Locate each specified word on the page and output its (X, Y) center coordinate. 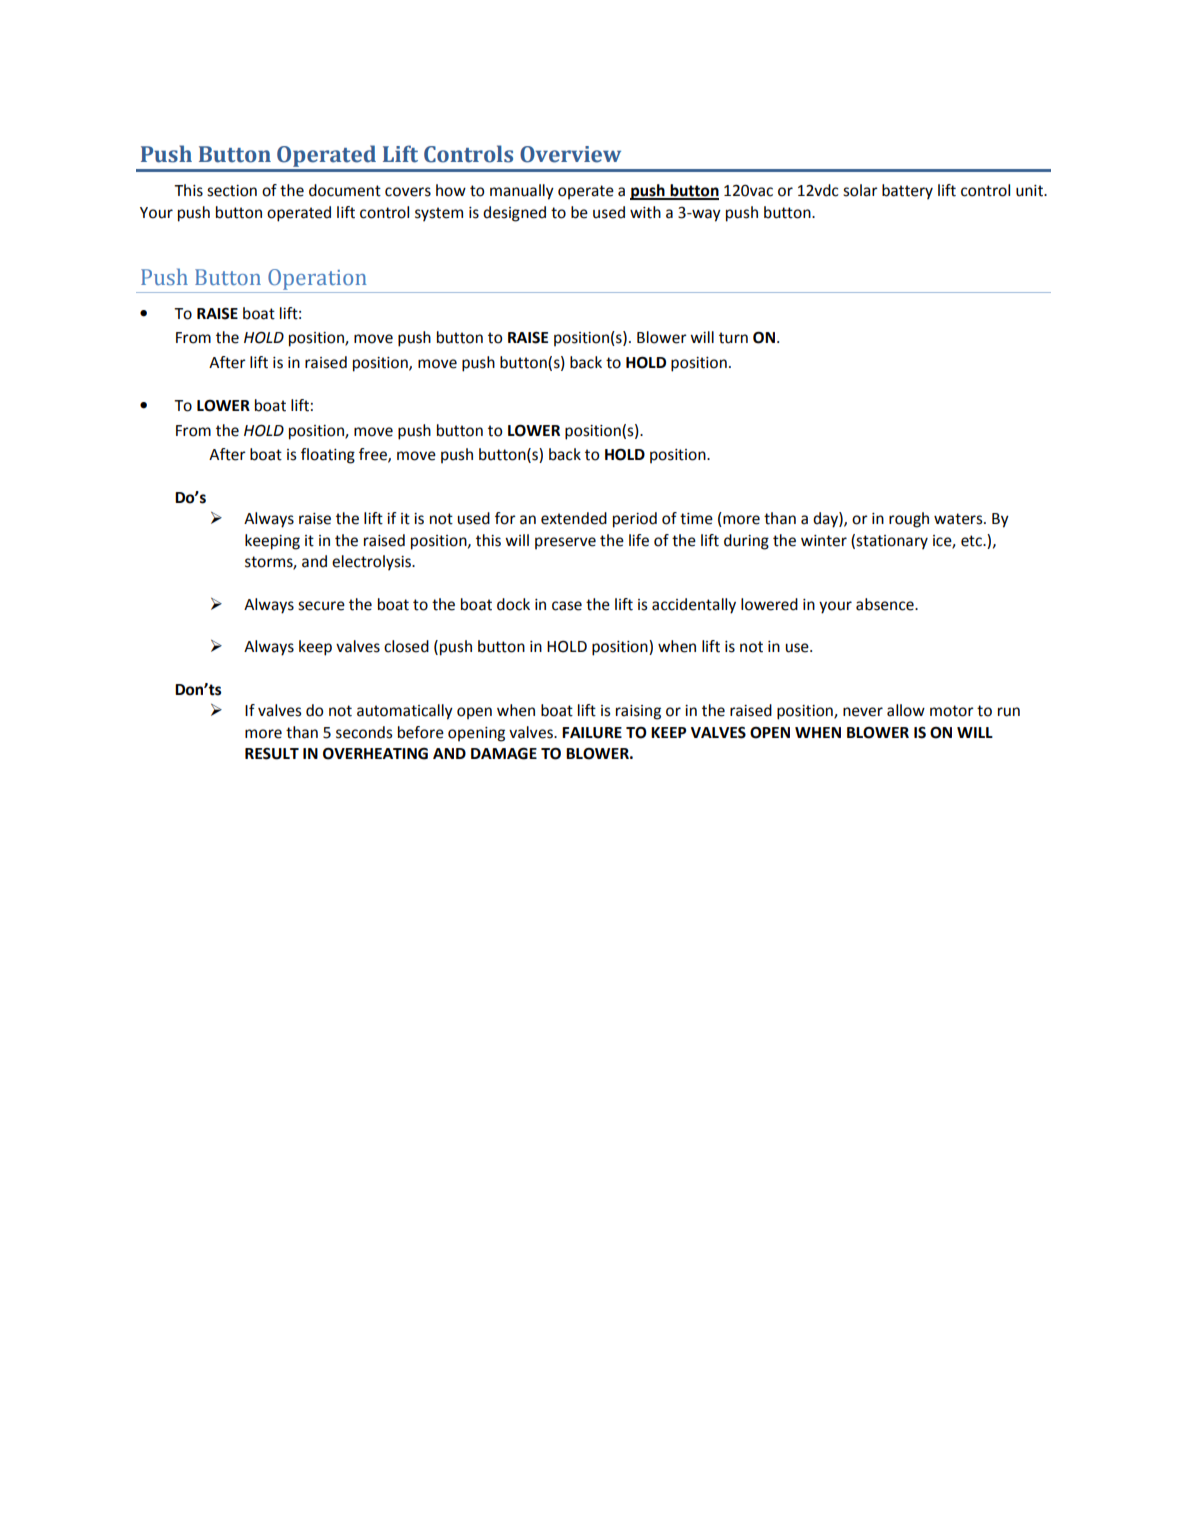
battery (907, 192)
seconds (364, 732)
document (345, 190)
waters (959, 519)
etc (972, 541)
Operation (317, 281)
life (639, 540)
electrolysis (372, 563)
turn (733, 338)
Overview (570, 154)
